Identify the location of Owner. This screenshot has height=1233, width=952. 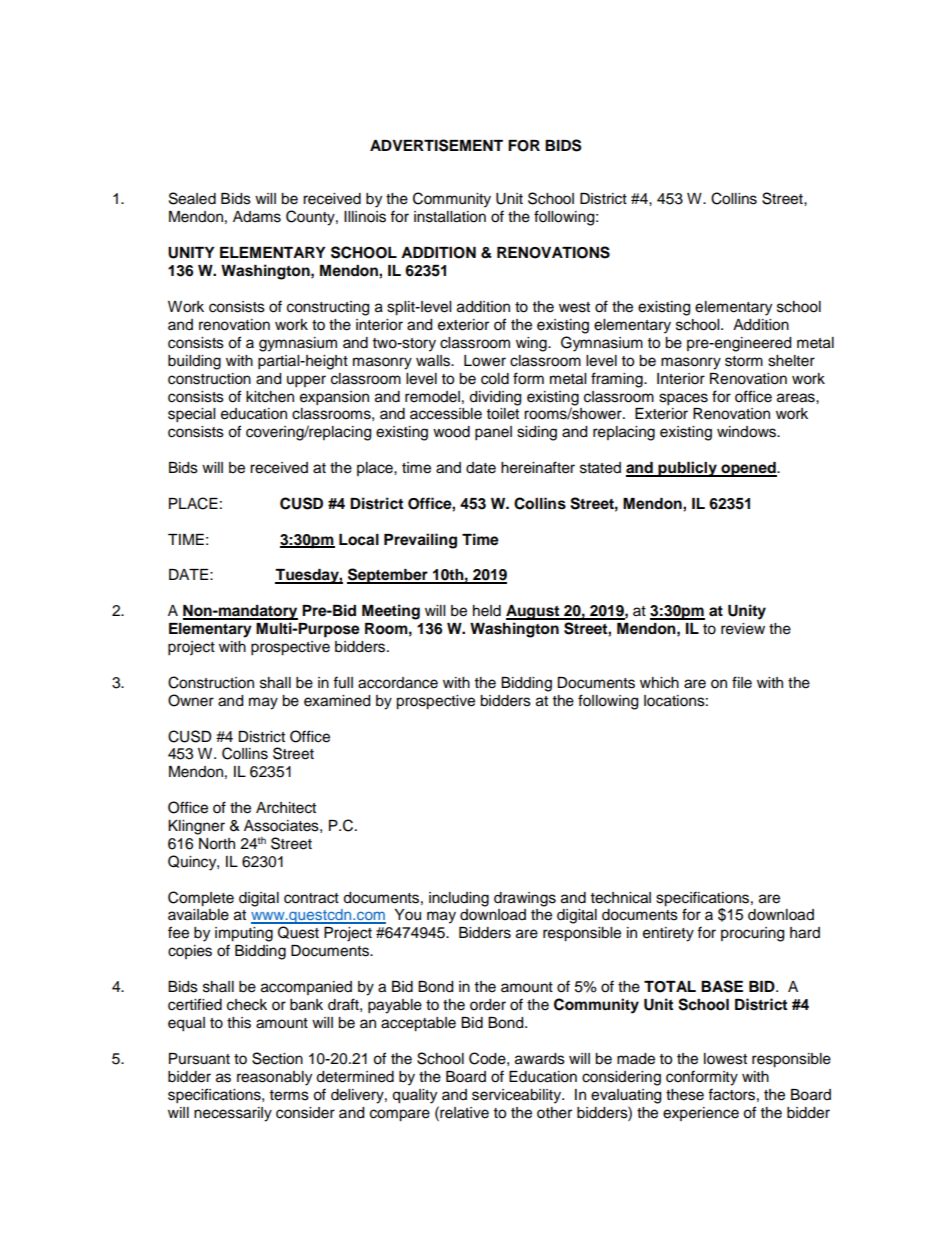
(191, 700).
